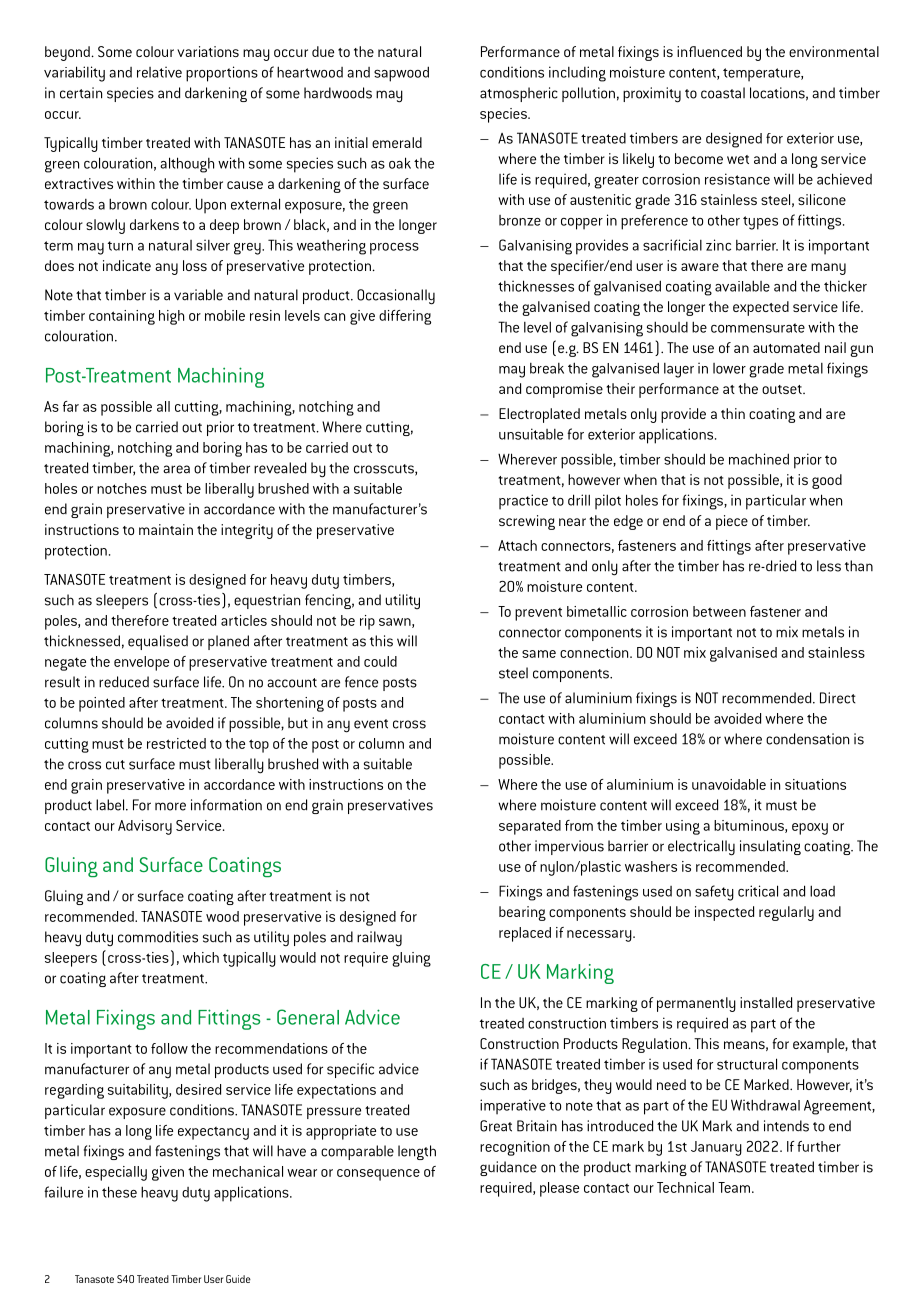 The width and height of the screenshot is (924, 1308). Describe the element at coordinates (145, 827) in the screenshot. I see `Advisory` at that location.
